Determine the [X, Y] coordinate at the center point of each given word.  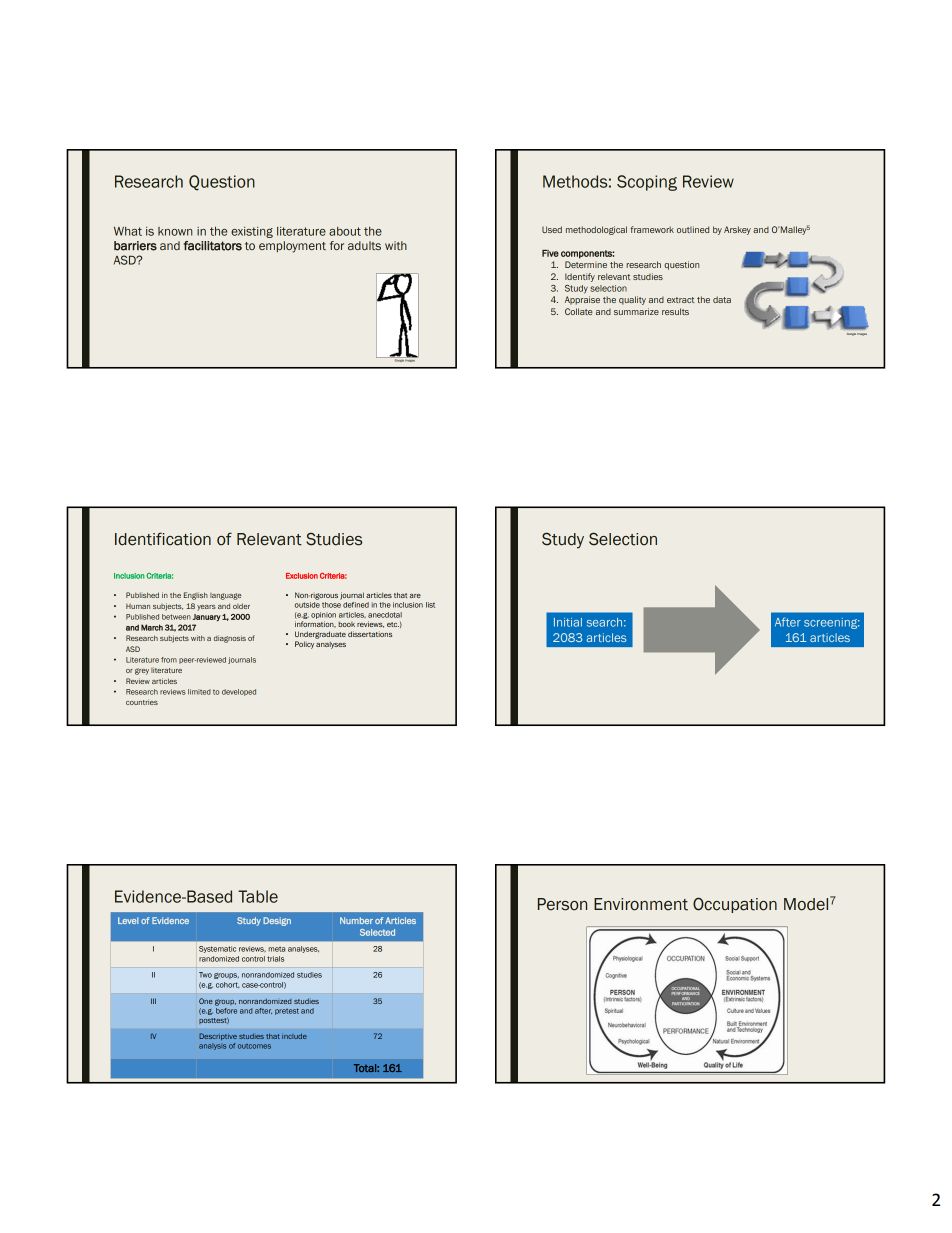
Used [552, 229]
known [175, 231]
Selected [377, 932]
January [207, 618]
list [430, 605]
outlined [693, 229]
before [226, 1009]
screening [832, 623]
